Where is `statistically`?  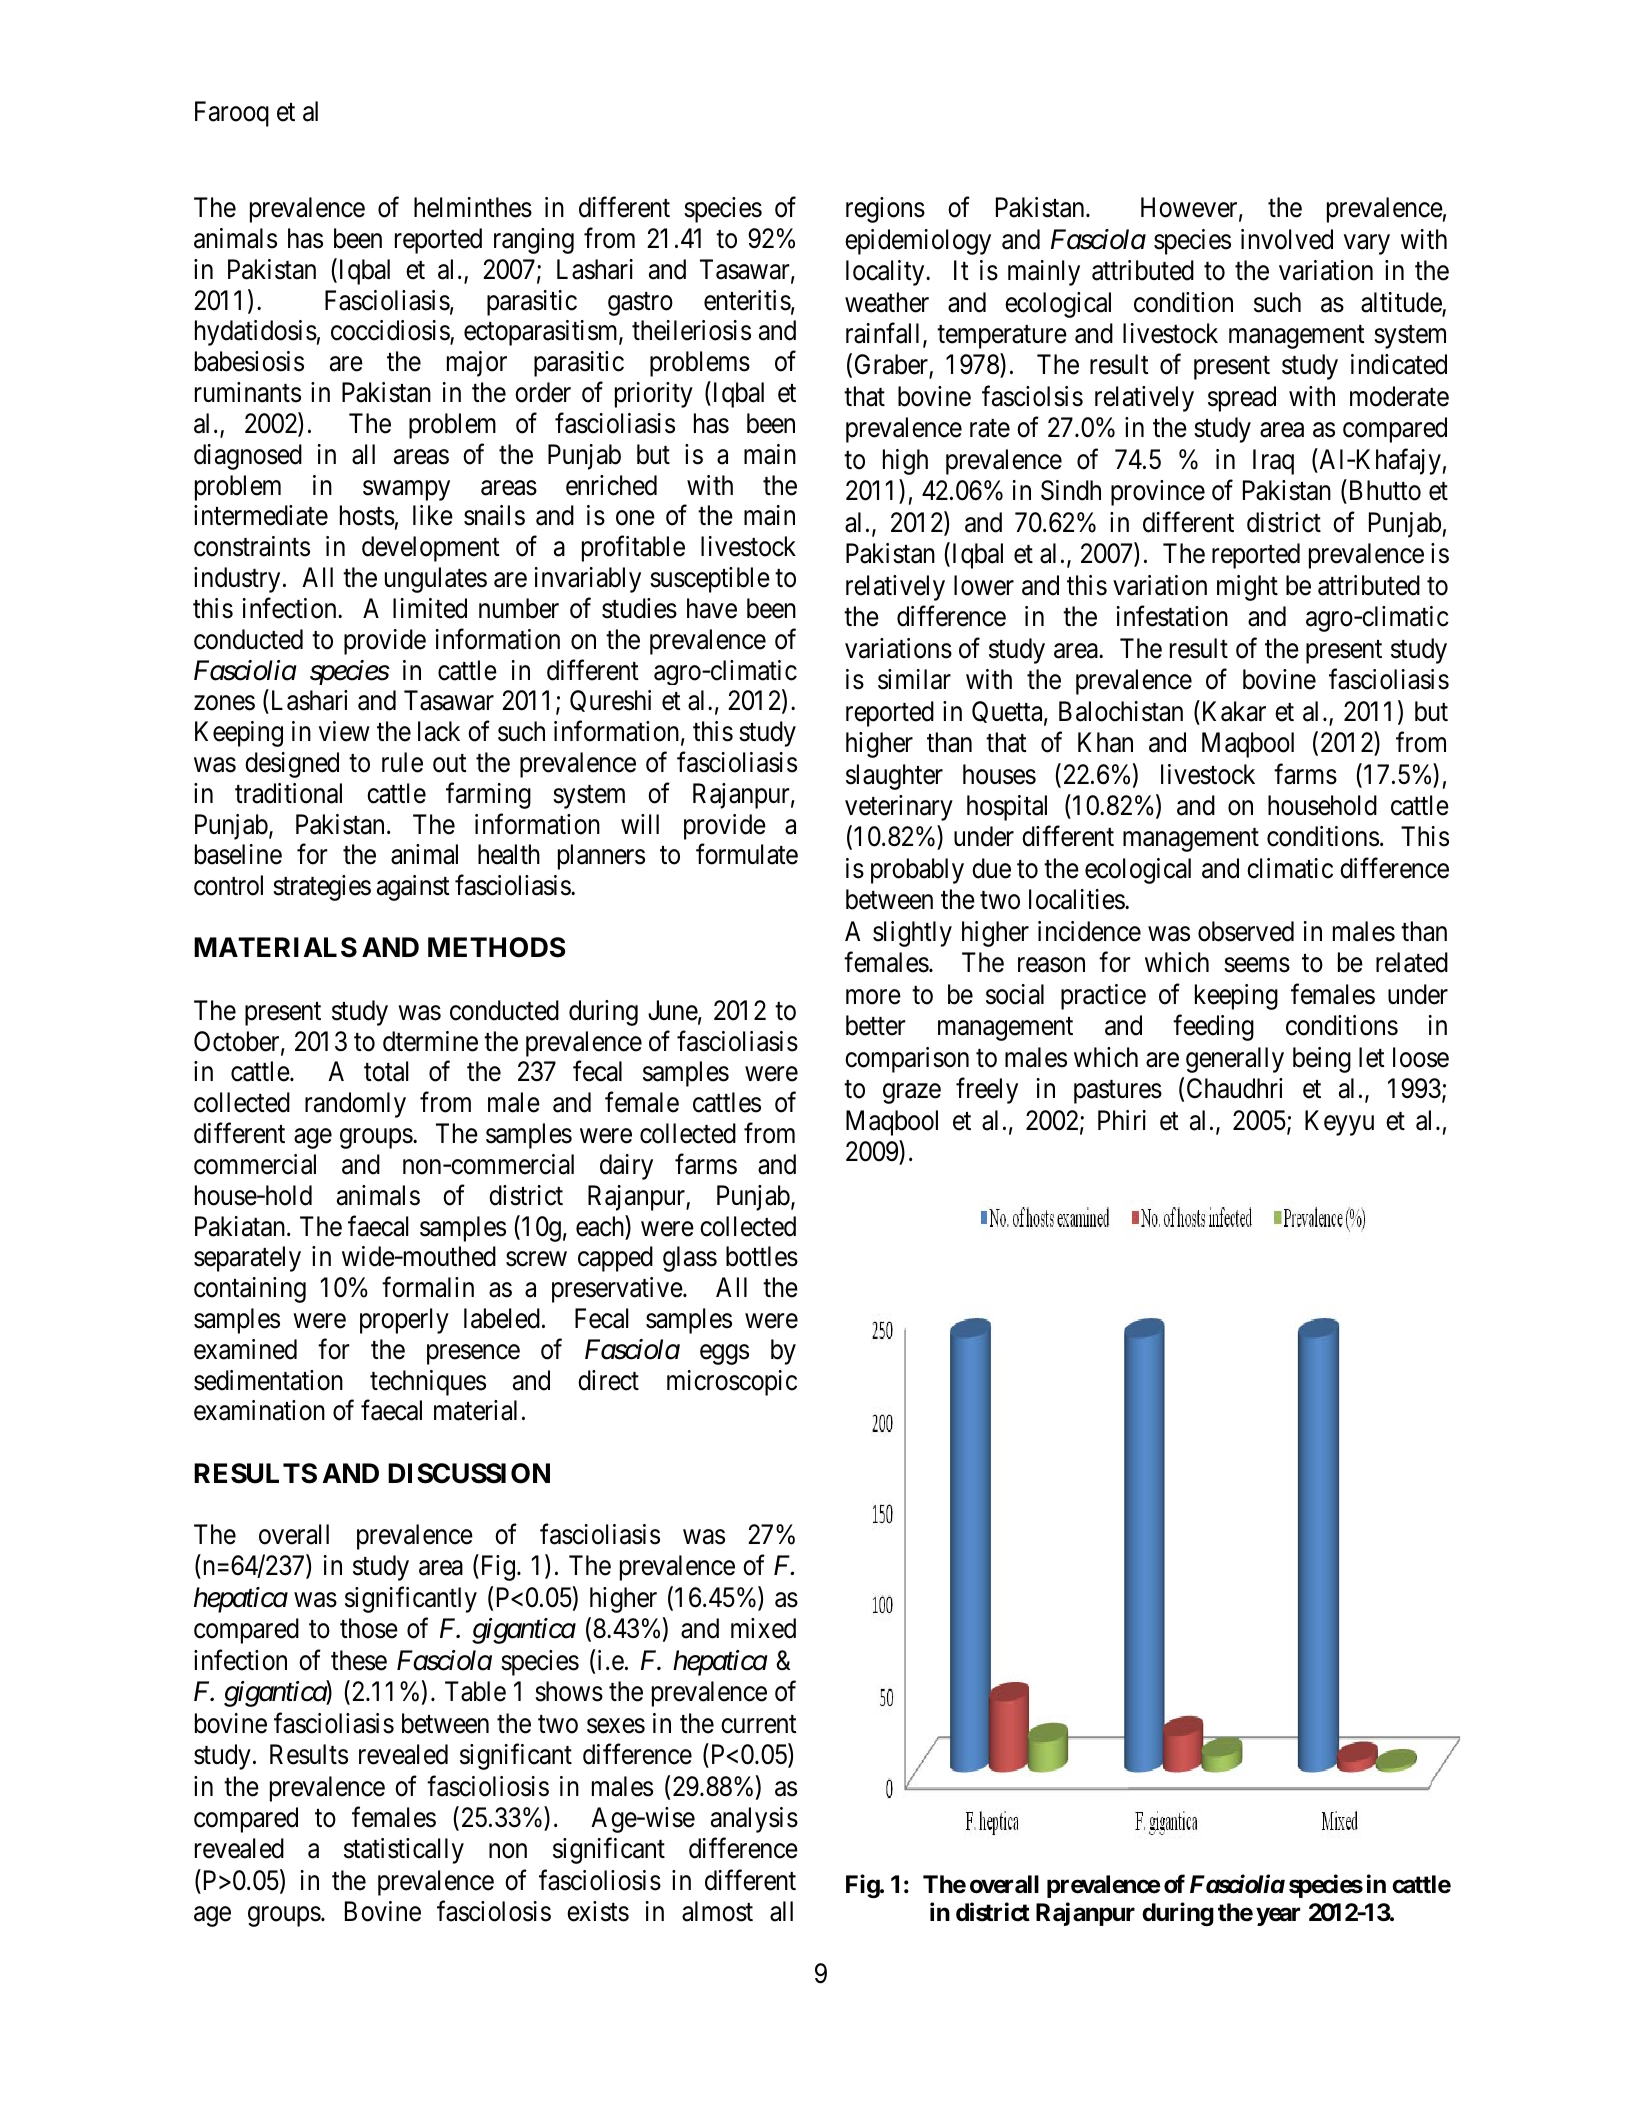 statistically is located at coordinates (404, 1851).
